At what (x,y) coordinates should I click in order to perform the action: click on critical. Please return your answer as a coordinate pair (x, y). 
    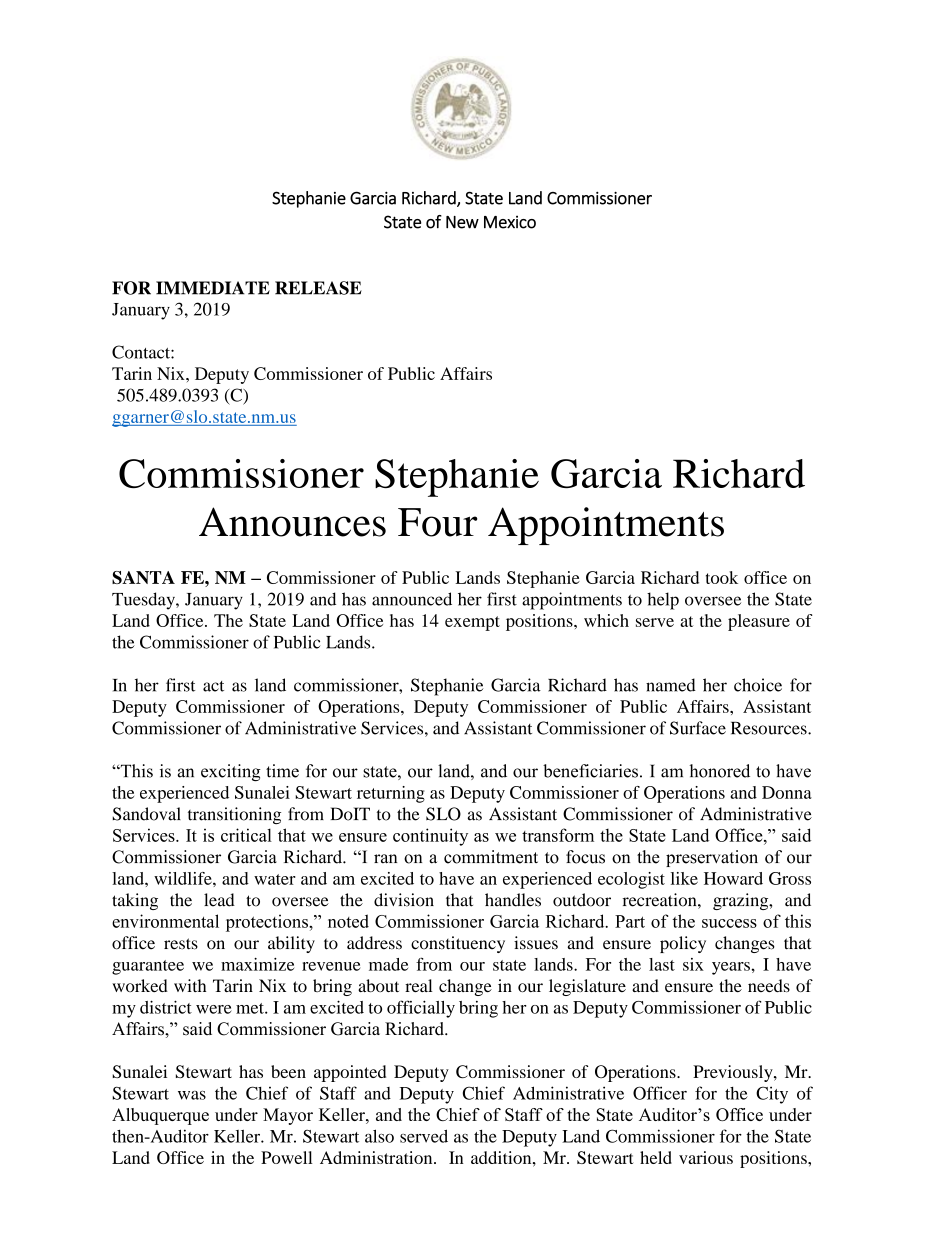
    Looking at the image, I should click on (246, 835).
